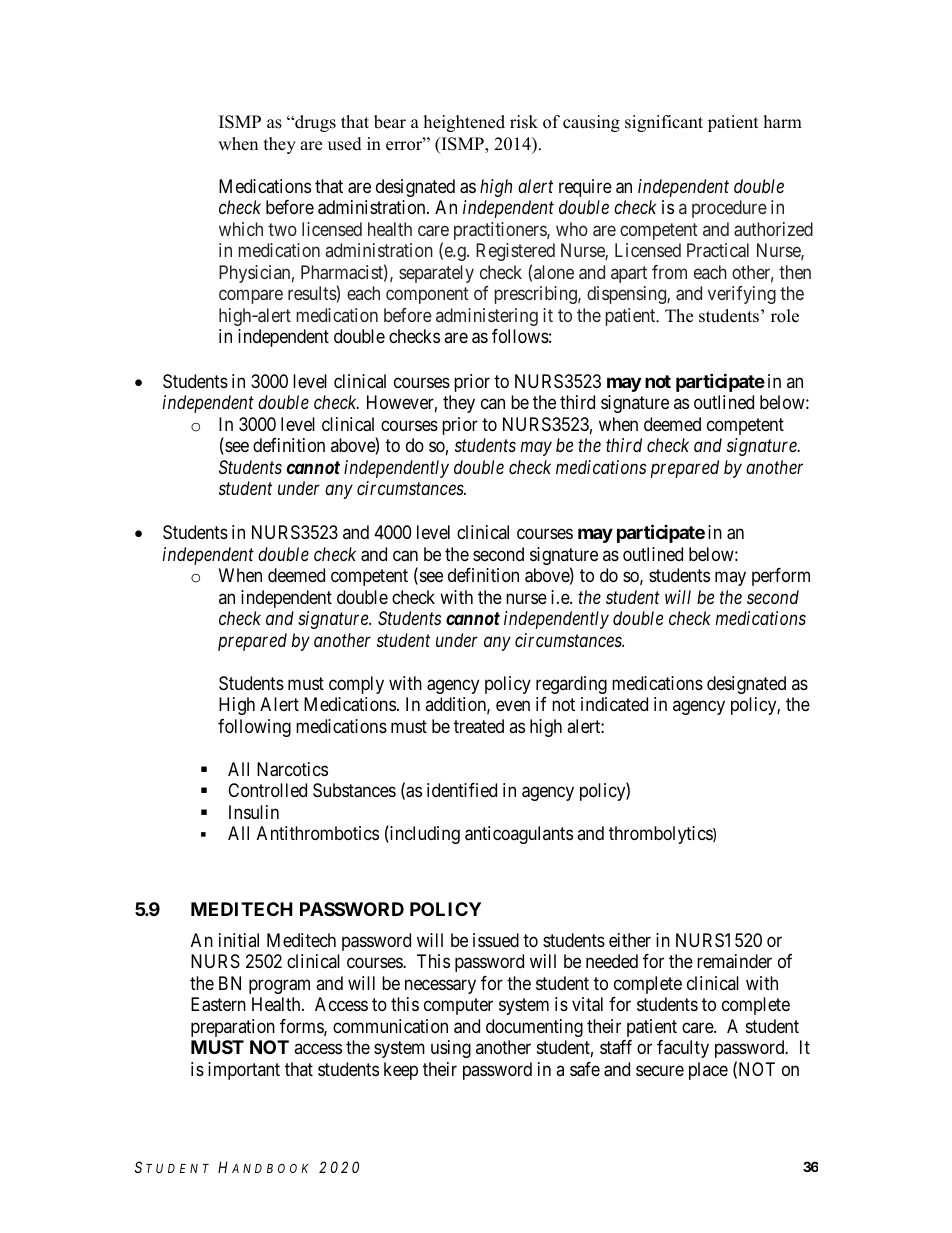 This screenshot has height=1233, width=952. What do you see at coordinates (524, 122) in the screenshot?
I see `risk` at bounding box center [524, 122].
